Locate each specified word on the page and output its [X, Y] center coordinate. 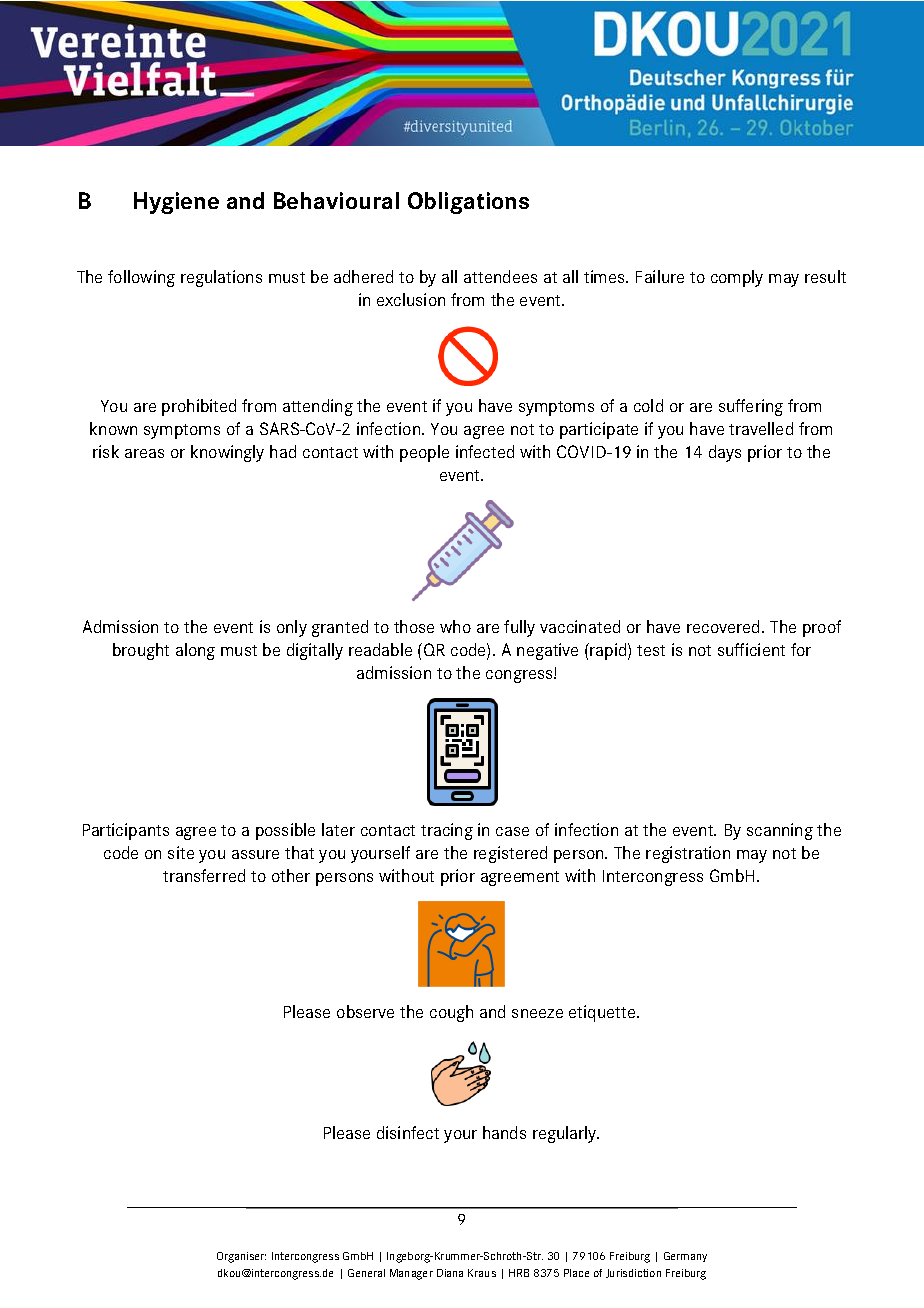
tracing [447, 831]
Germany [685, 1257]
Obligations [468, 203]
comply [737, 278]
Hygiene [176, 203]
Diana [450, 1273]
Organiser [241, 1257]
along [195, 651]
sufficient [751, 649]
